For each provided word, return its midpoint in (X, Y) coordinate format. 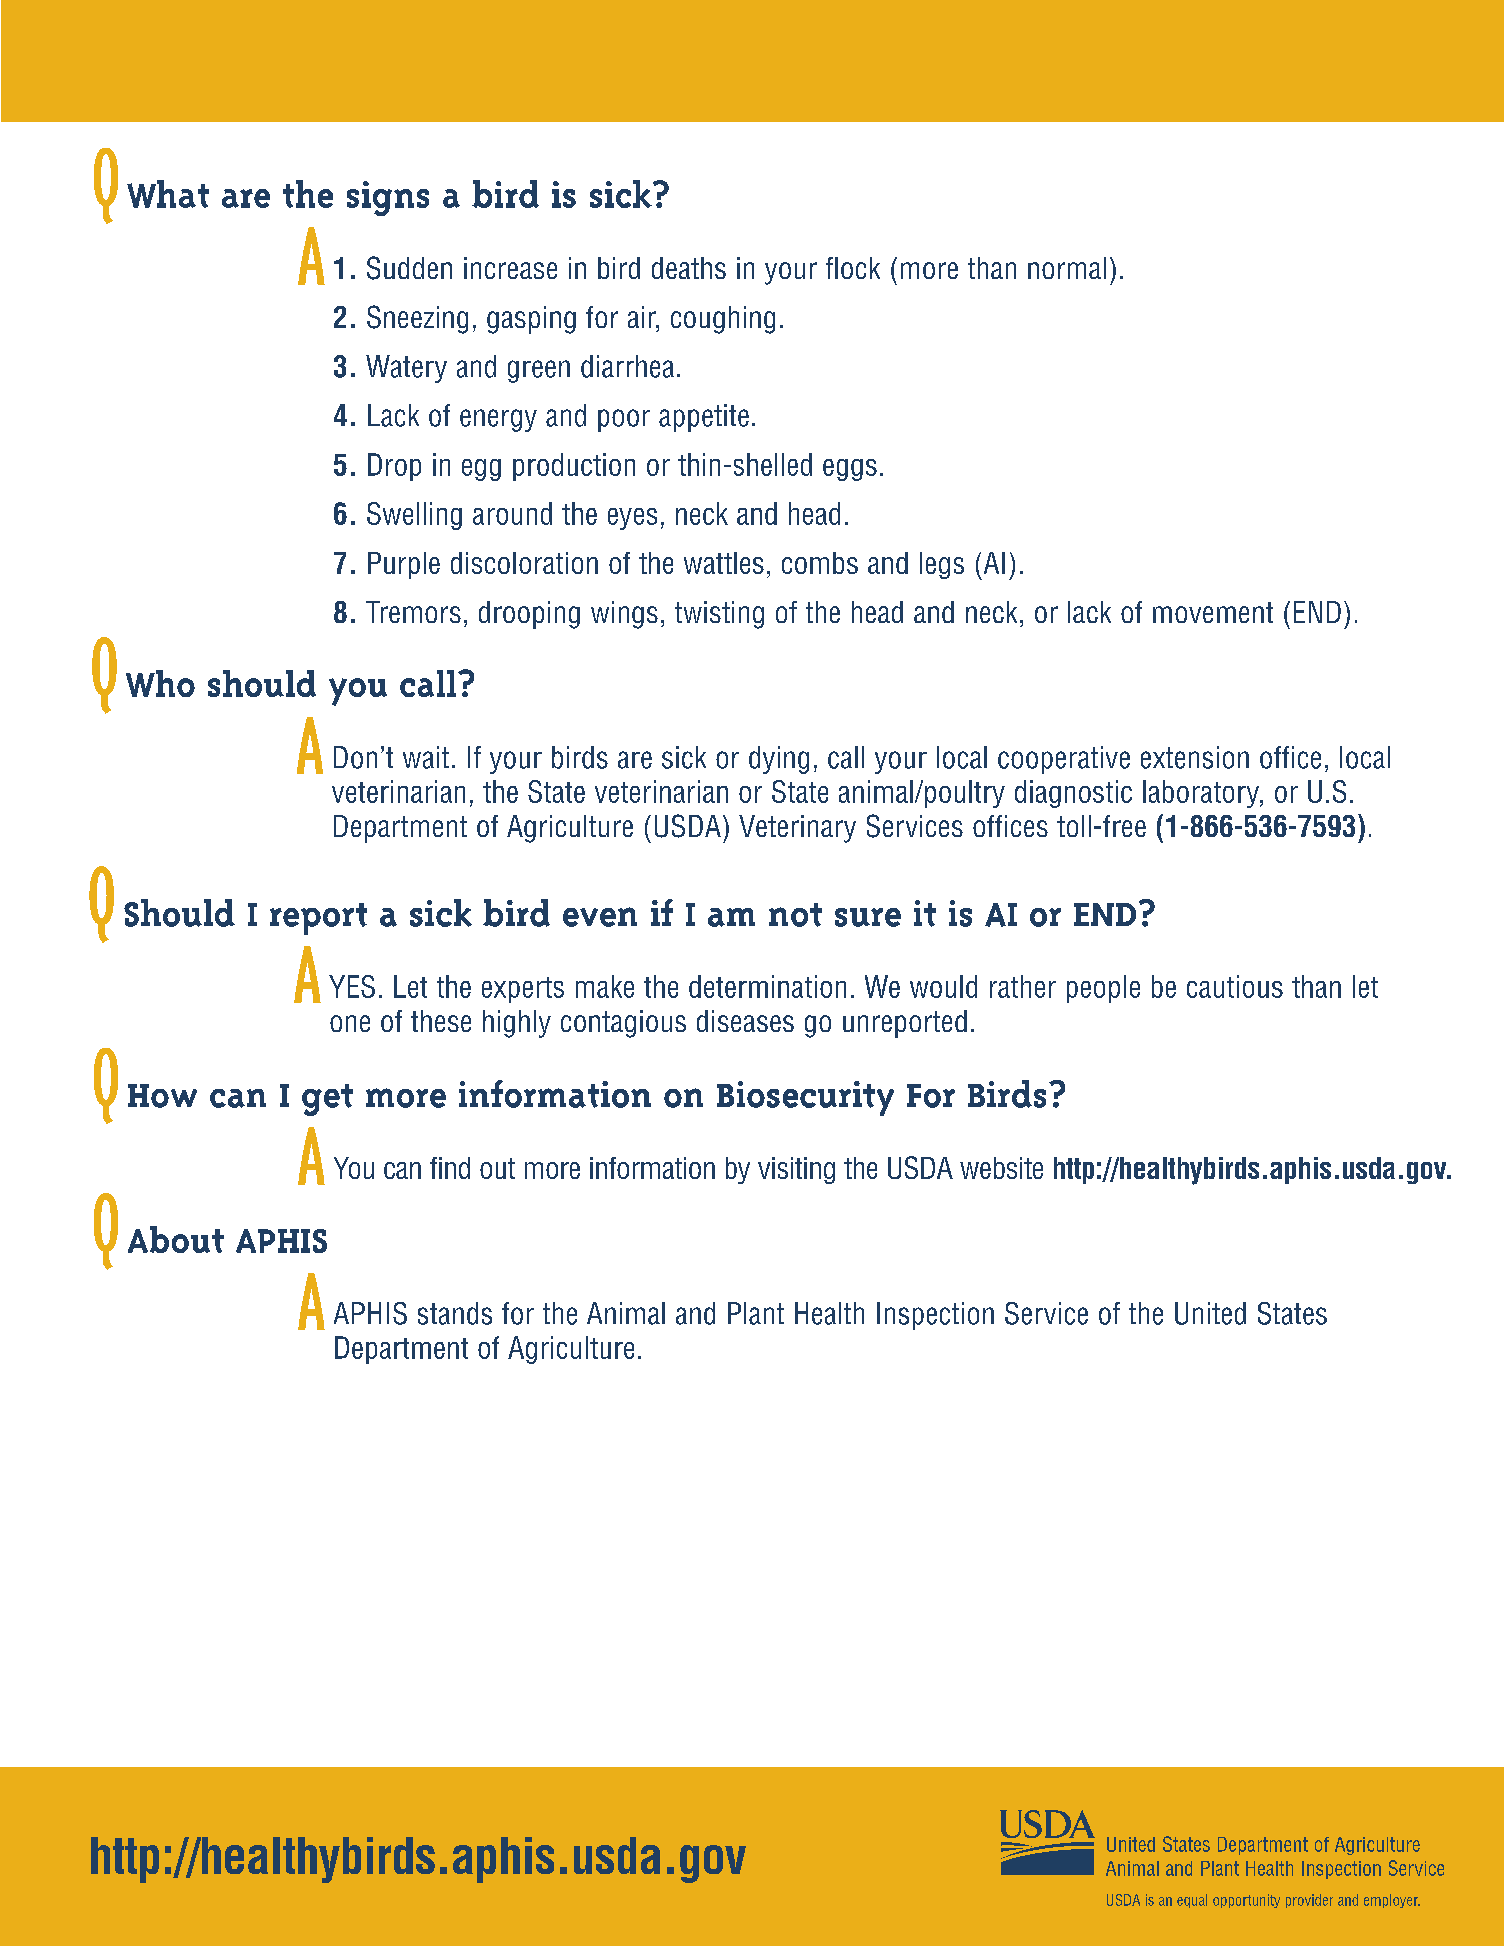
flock (853, 268)
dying (779, 760)
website (1001, 1168)
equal (1192, 1901)
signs (388, 198)
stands (455, 1313)
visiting (796, 1170)
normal (1067, 268)
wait (426, 757)
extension (1195, 757)
